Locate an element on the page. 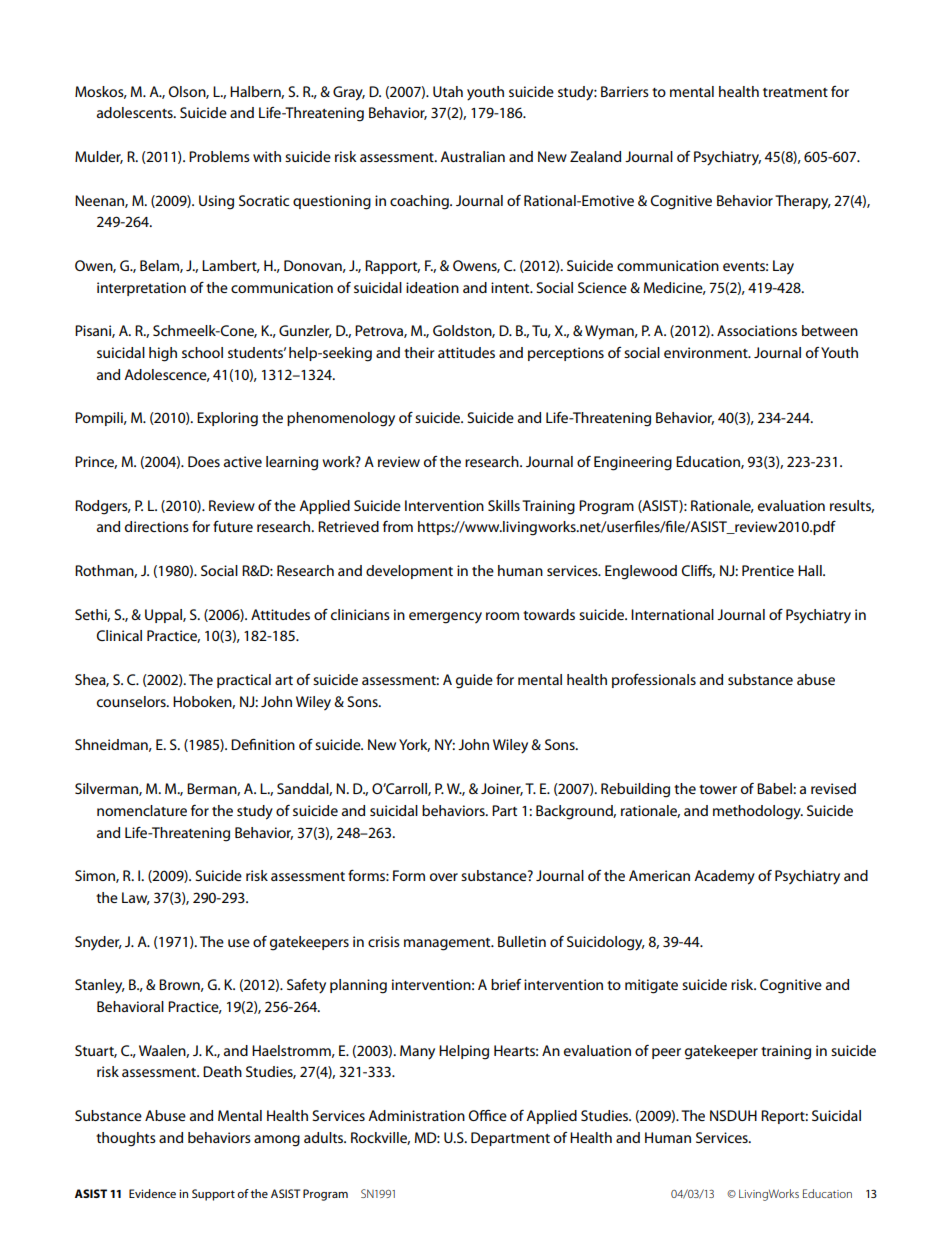  Snyder is located at coordinates (98, 943).
